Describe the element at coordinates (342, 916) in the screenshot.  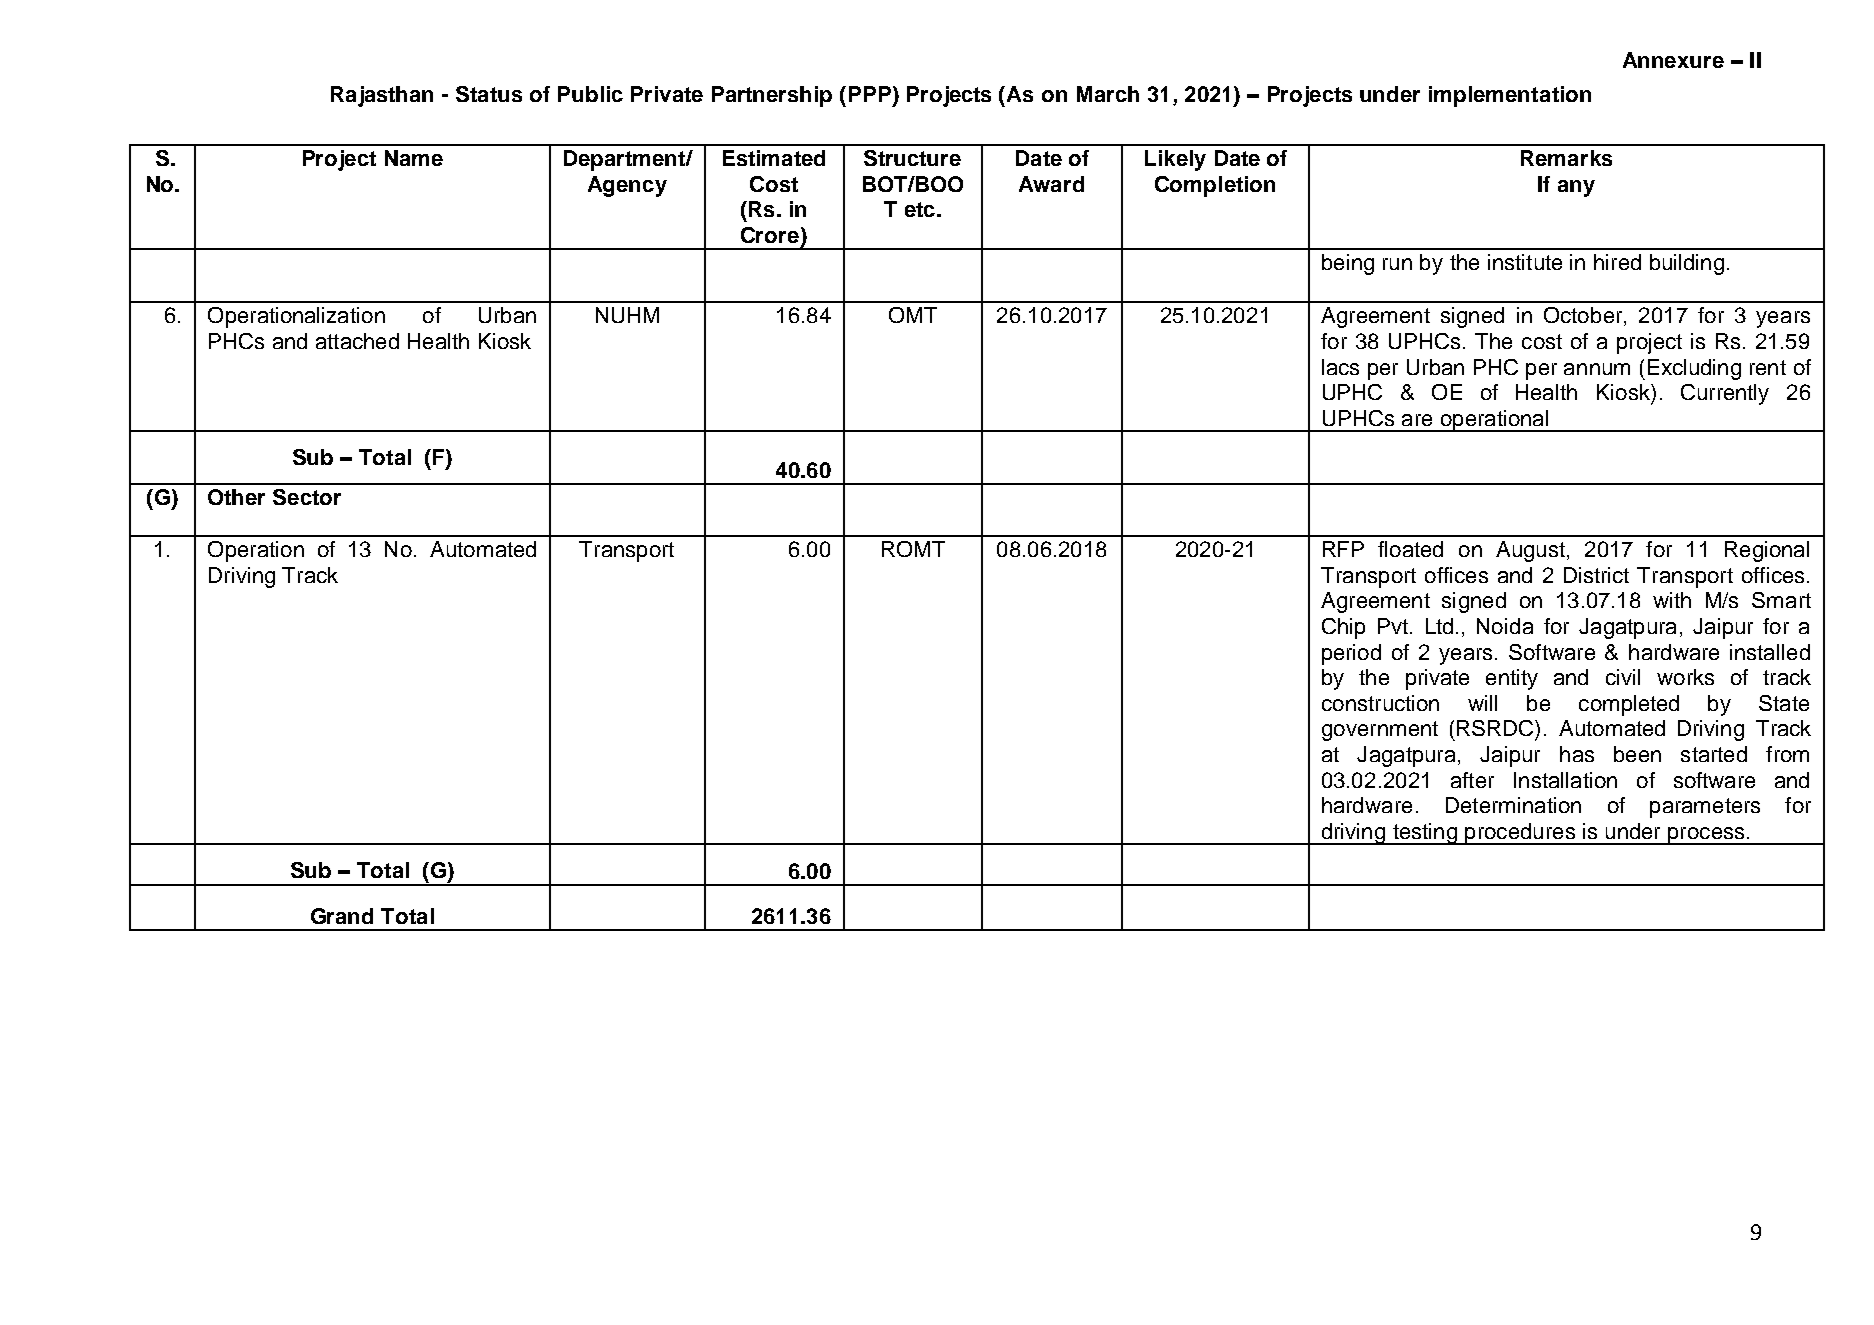
I see `Grand` at that location.
